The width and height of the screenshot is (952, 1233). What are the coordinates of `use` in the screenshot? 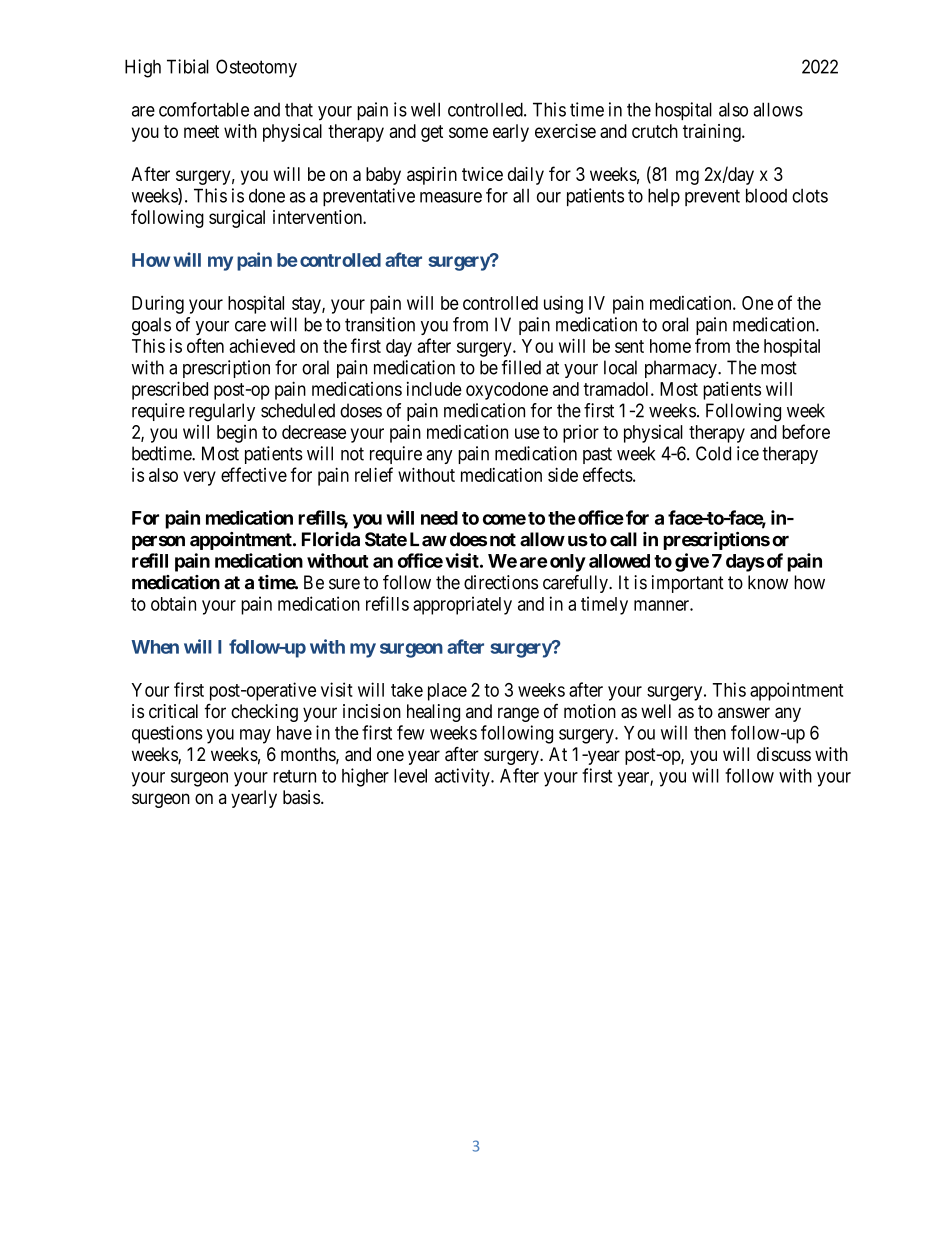 It's located at (527, 433).
